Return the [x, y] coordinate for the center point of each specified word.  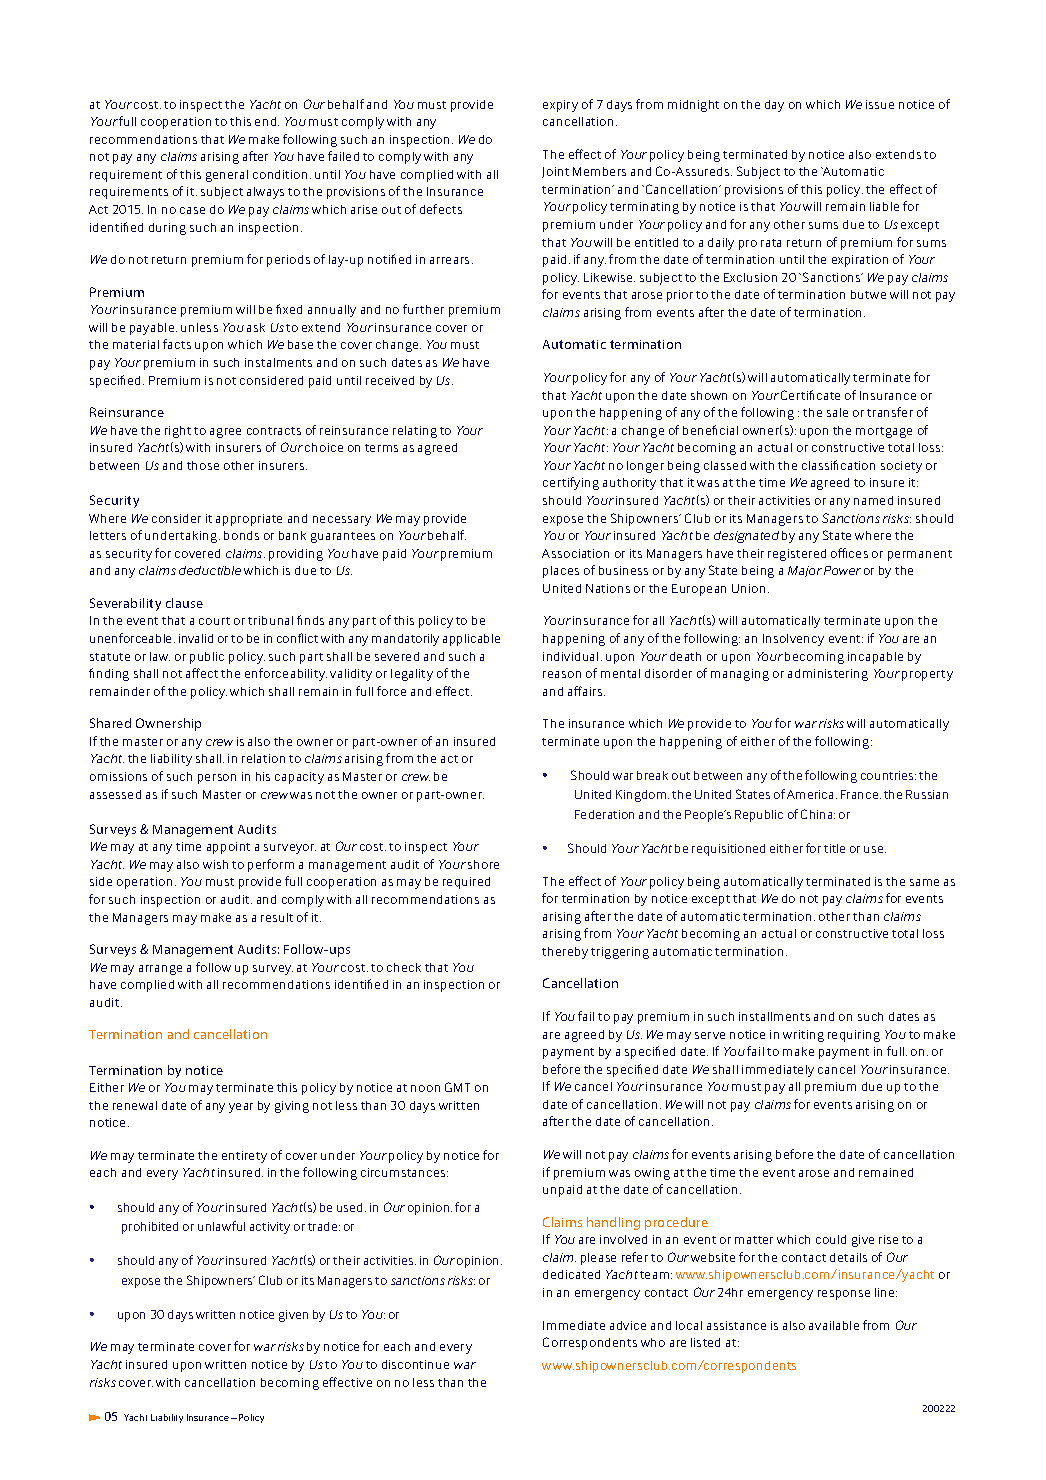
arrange [160, 970]
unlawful [221, 1226]
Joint [555, 172]
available [834, 1325]
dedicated [571, 1274]
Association [575, 553]
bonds [241, 535]
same [924, 882]
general [227, 176]
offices [849, 553]
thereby [565, 953]
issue [880, 104]
